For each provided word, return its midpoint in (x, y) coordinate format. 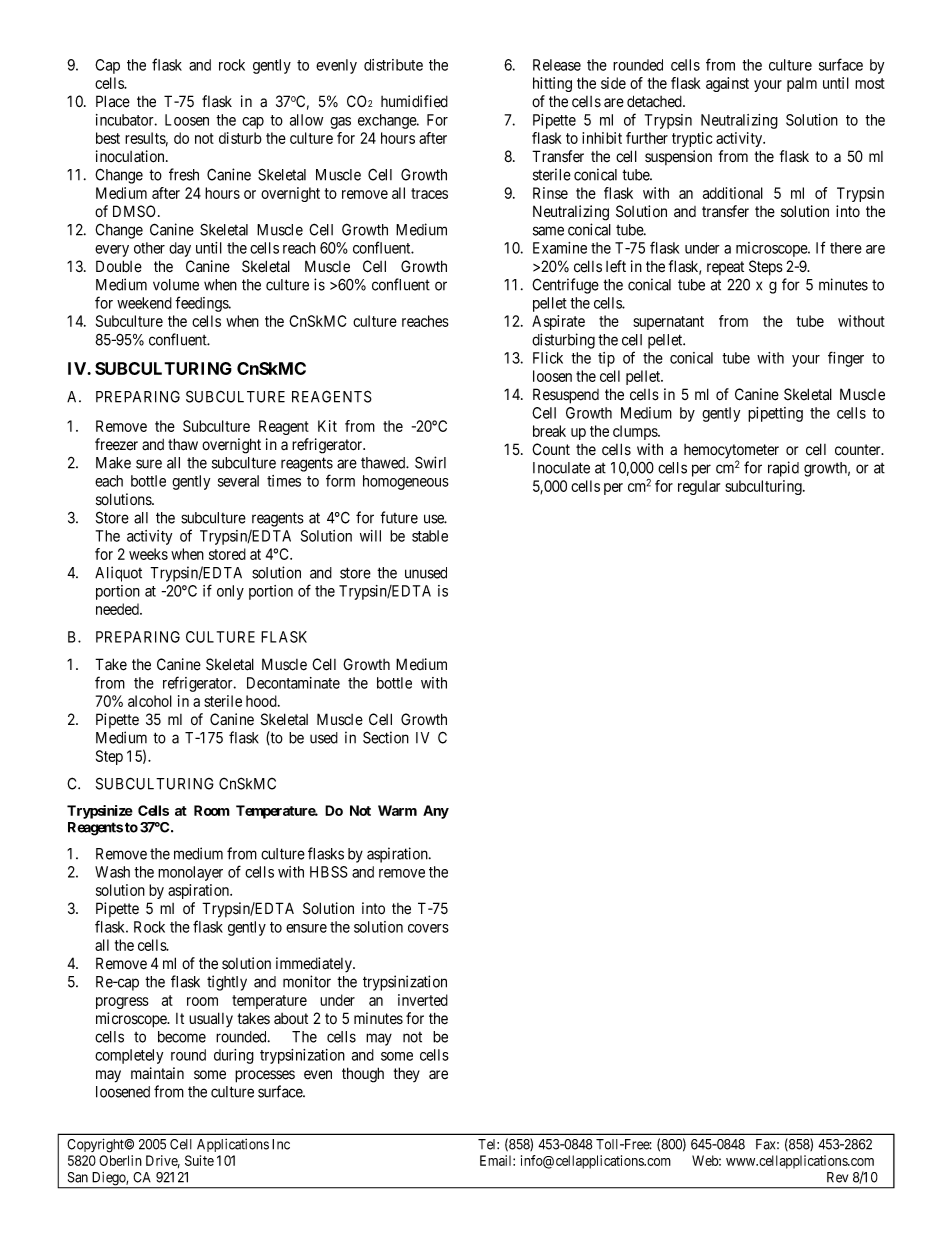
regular (699, 487)
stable (430, 536)
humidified (414, 101)
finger (846, 359)
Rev (837, 1177)
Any (436, 812)
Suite (199, 1160)
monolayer (190, 873)
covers (428, 928)
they (407, 1074)
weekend (144, 303)
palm (802, 84)
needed (118, 609)
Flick (548, 358)
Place (113, 101)
